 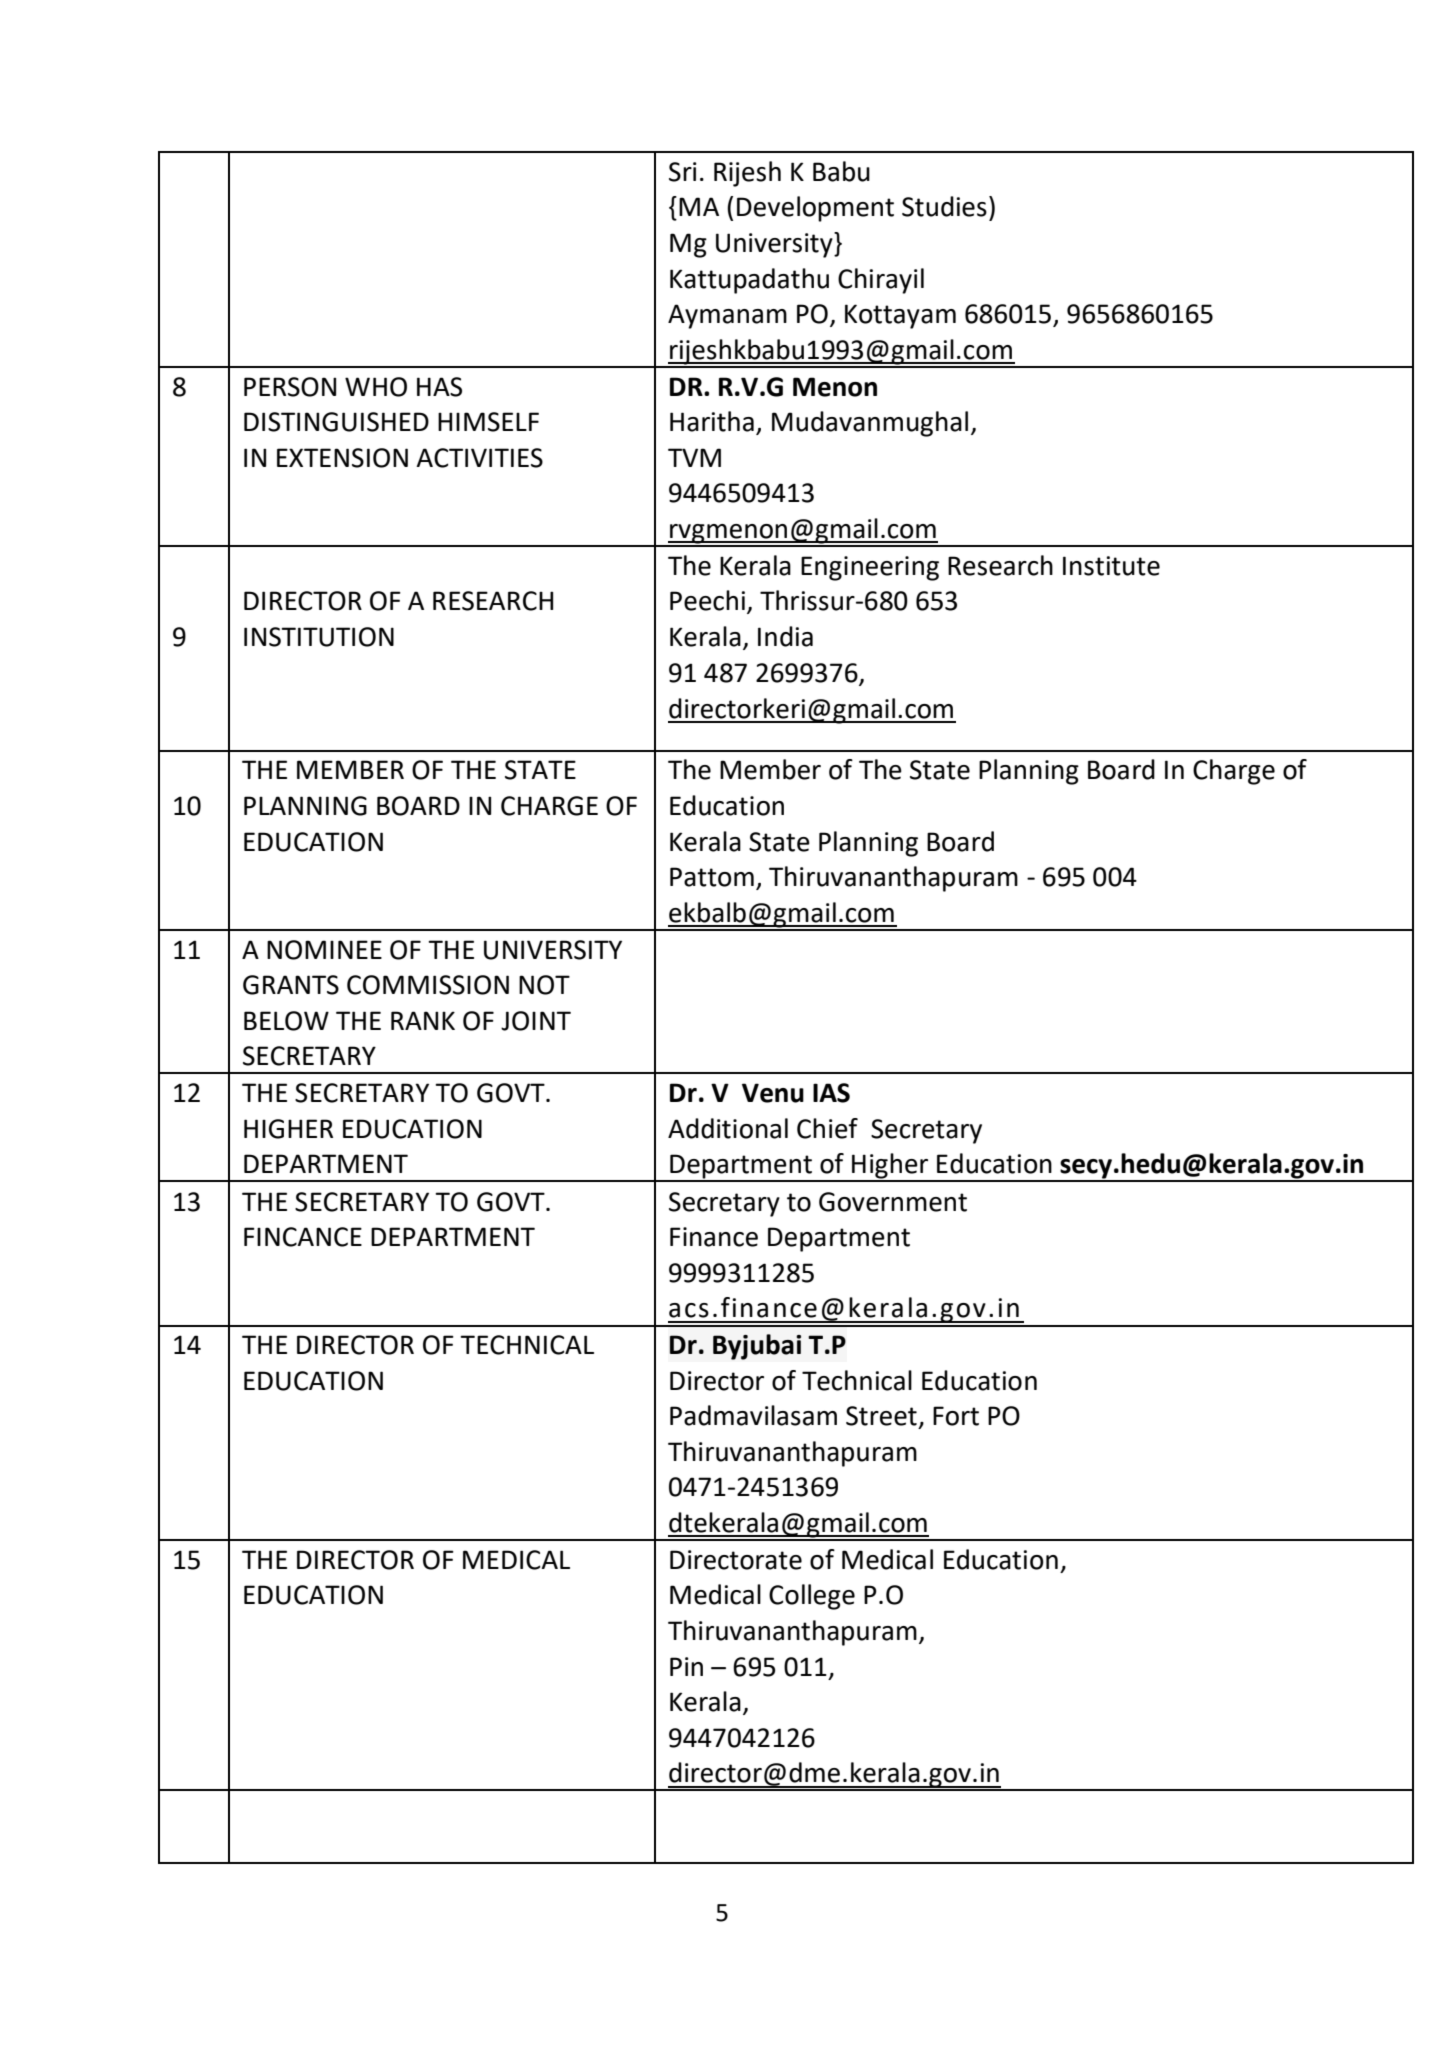 I want to click on Government, so click(x=893, y=1202).
